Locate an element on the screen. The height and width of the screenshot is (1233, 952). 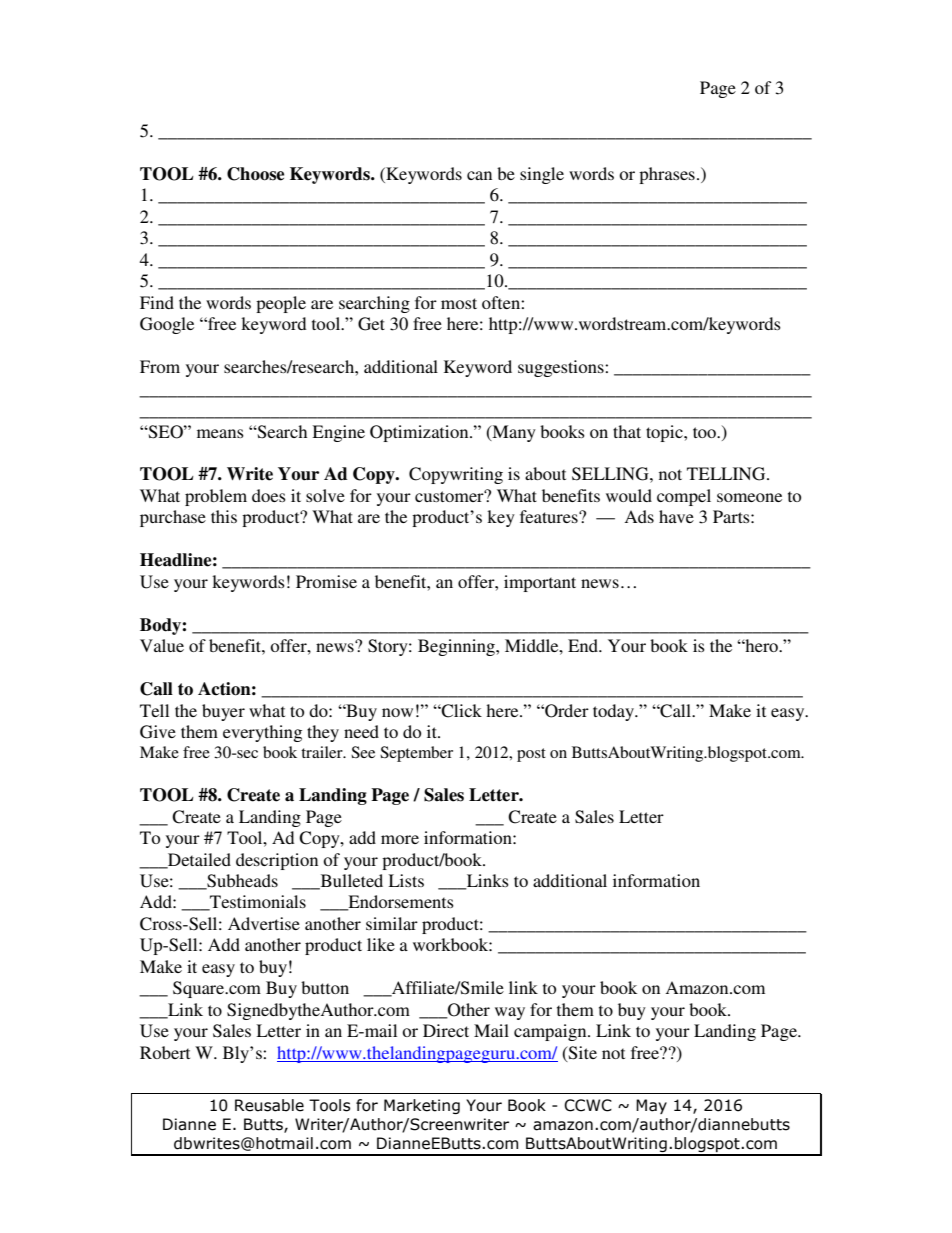
Choose is located at coordinates (255, 174).
